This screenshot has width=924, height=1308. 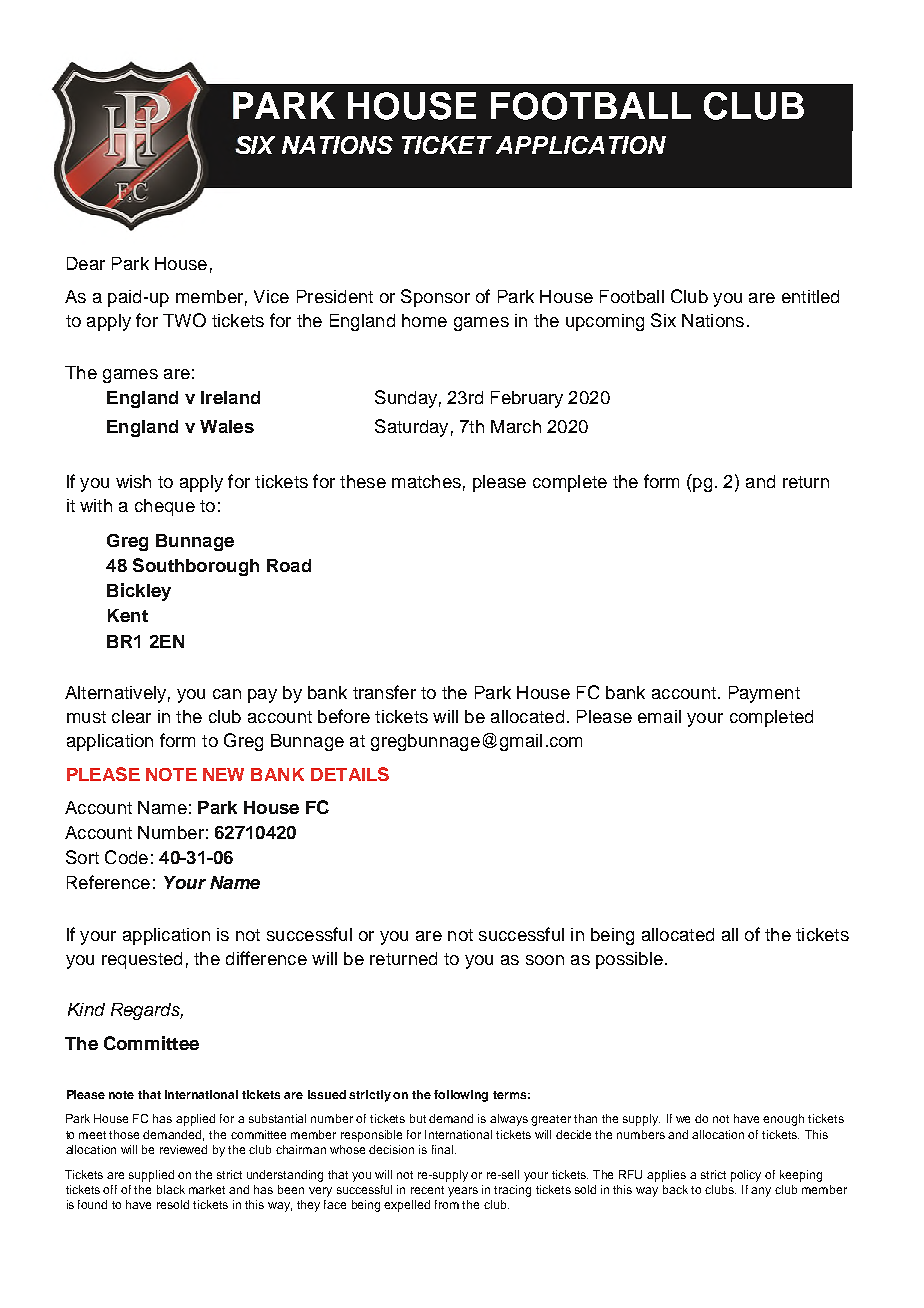 What do you see at coordinates (435, 298) in the screenshot?
I see `Sponsor` at bounding box center [435, 298].
